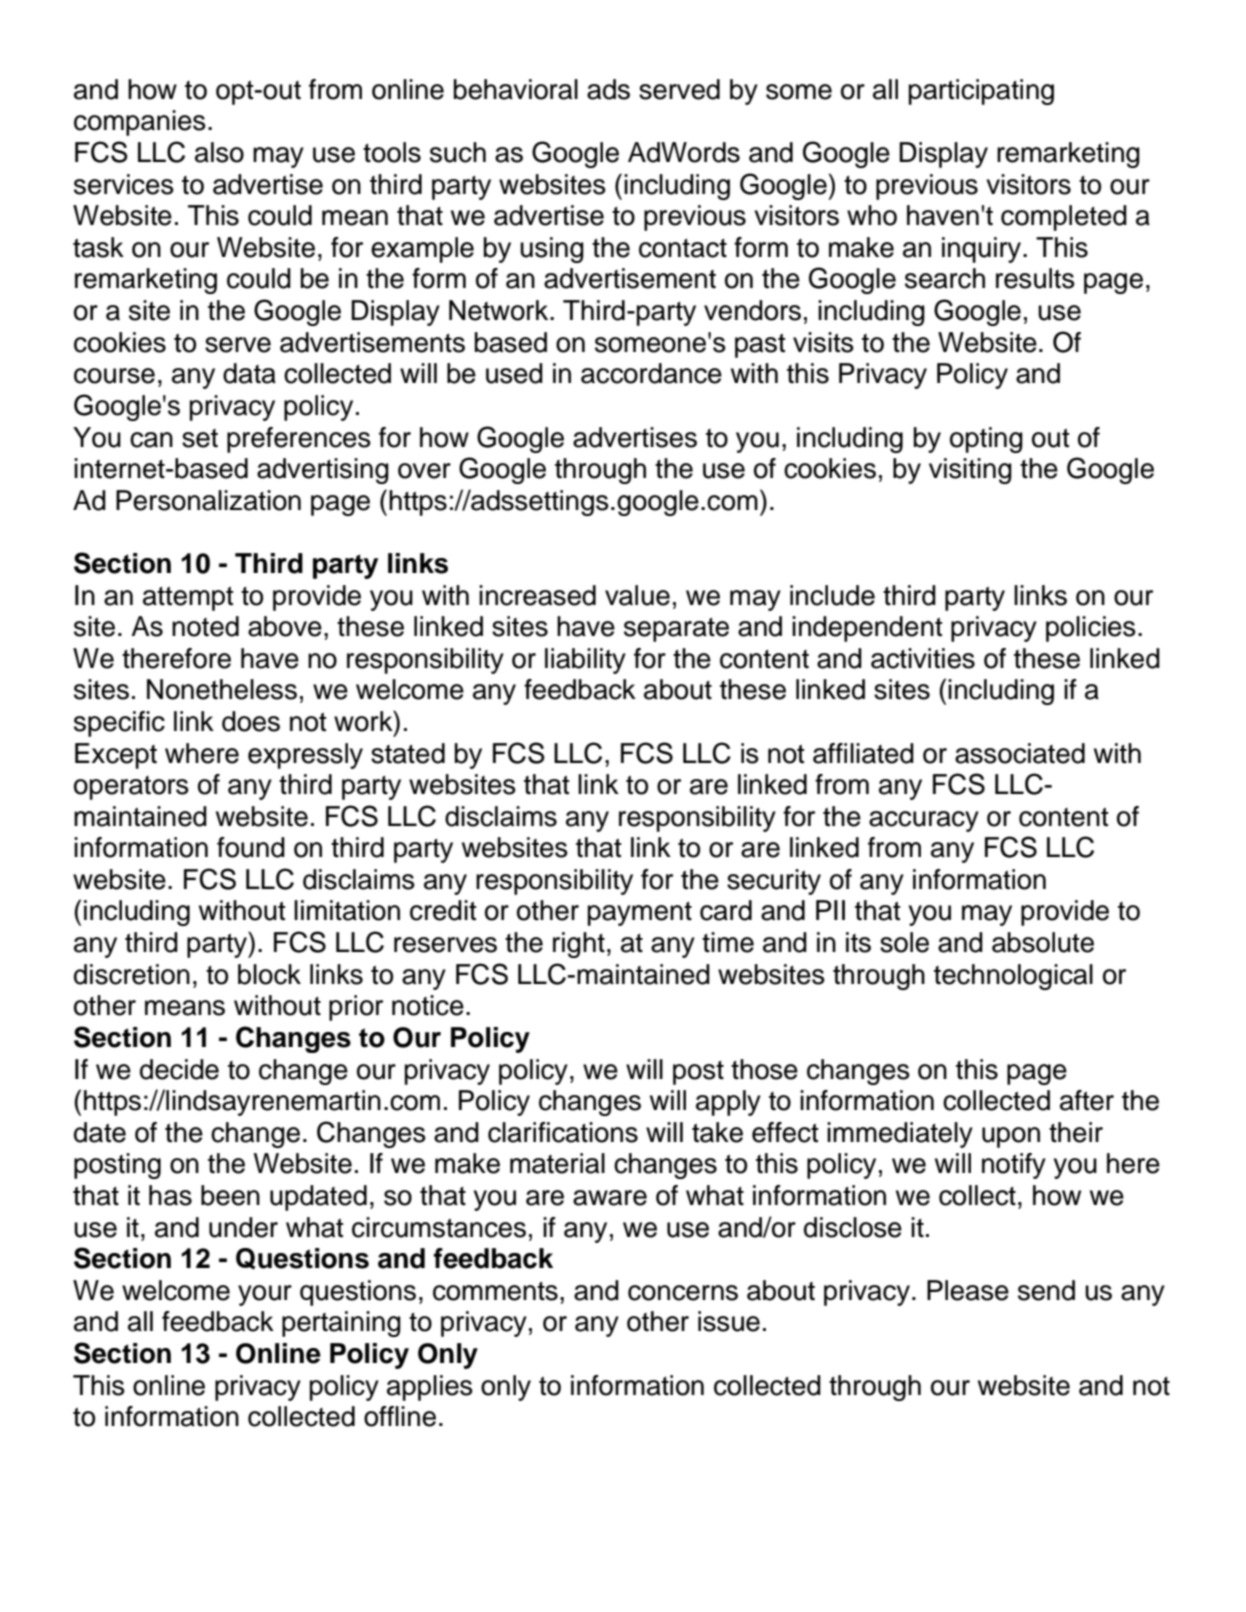 This image has height=1612, width=1246. Describe the element at coordinates (585, 661) in the image. I see `liability` at that location.
